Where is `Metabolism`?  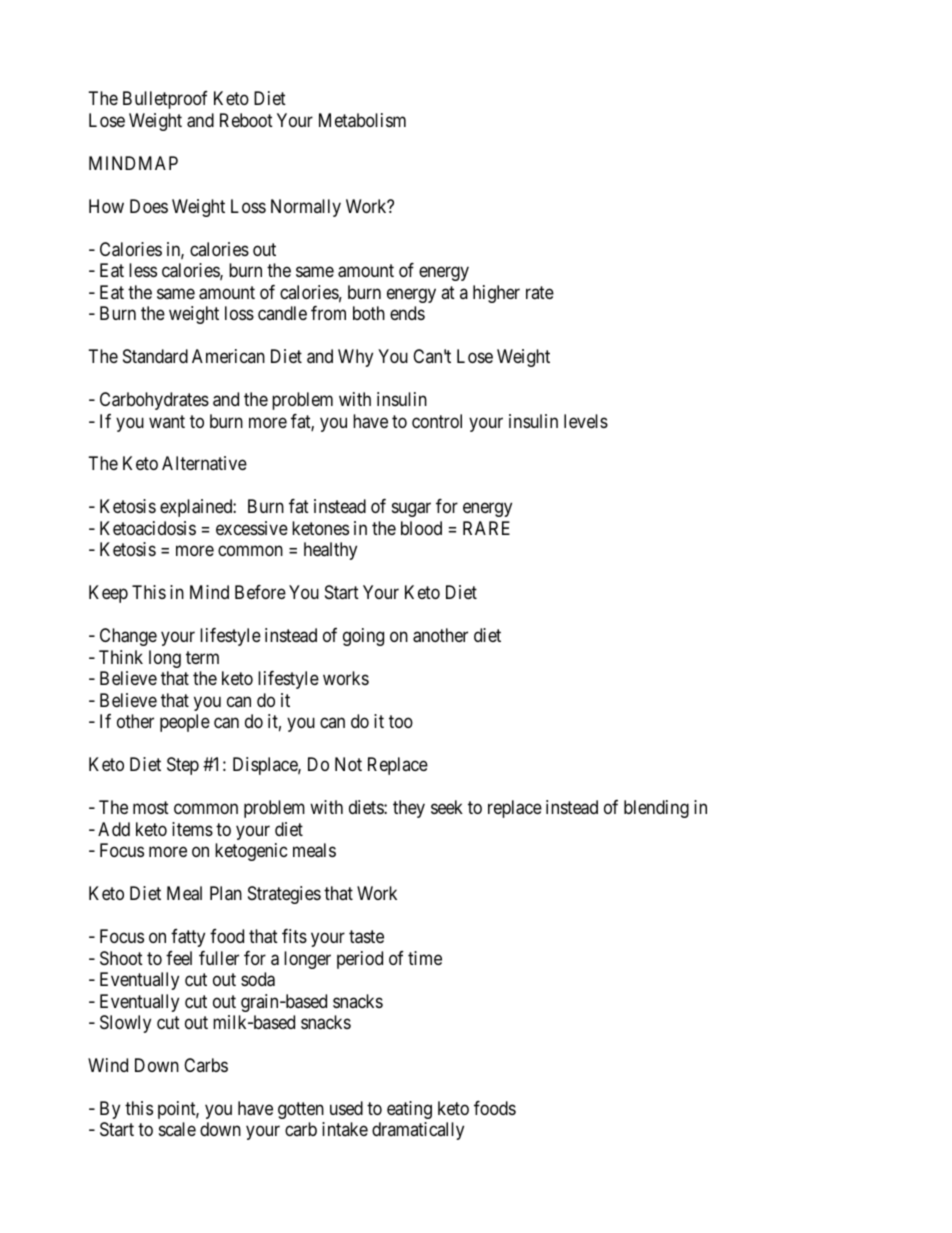
Metabolism is located at coordinates (362, 120).
